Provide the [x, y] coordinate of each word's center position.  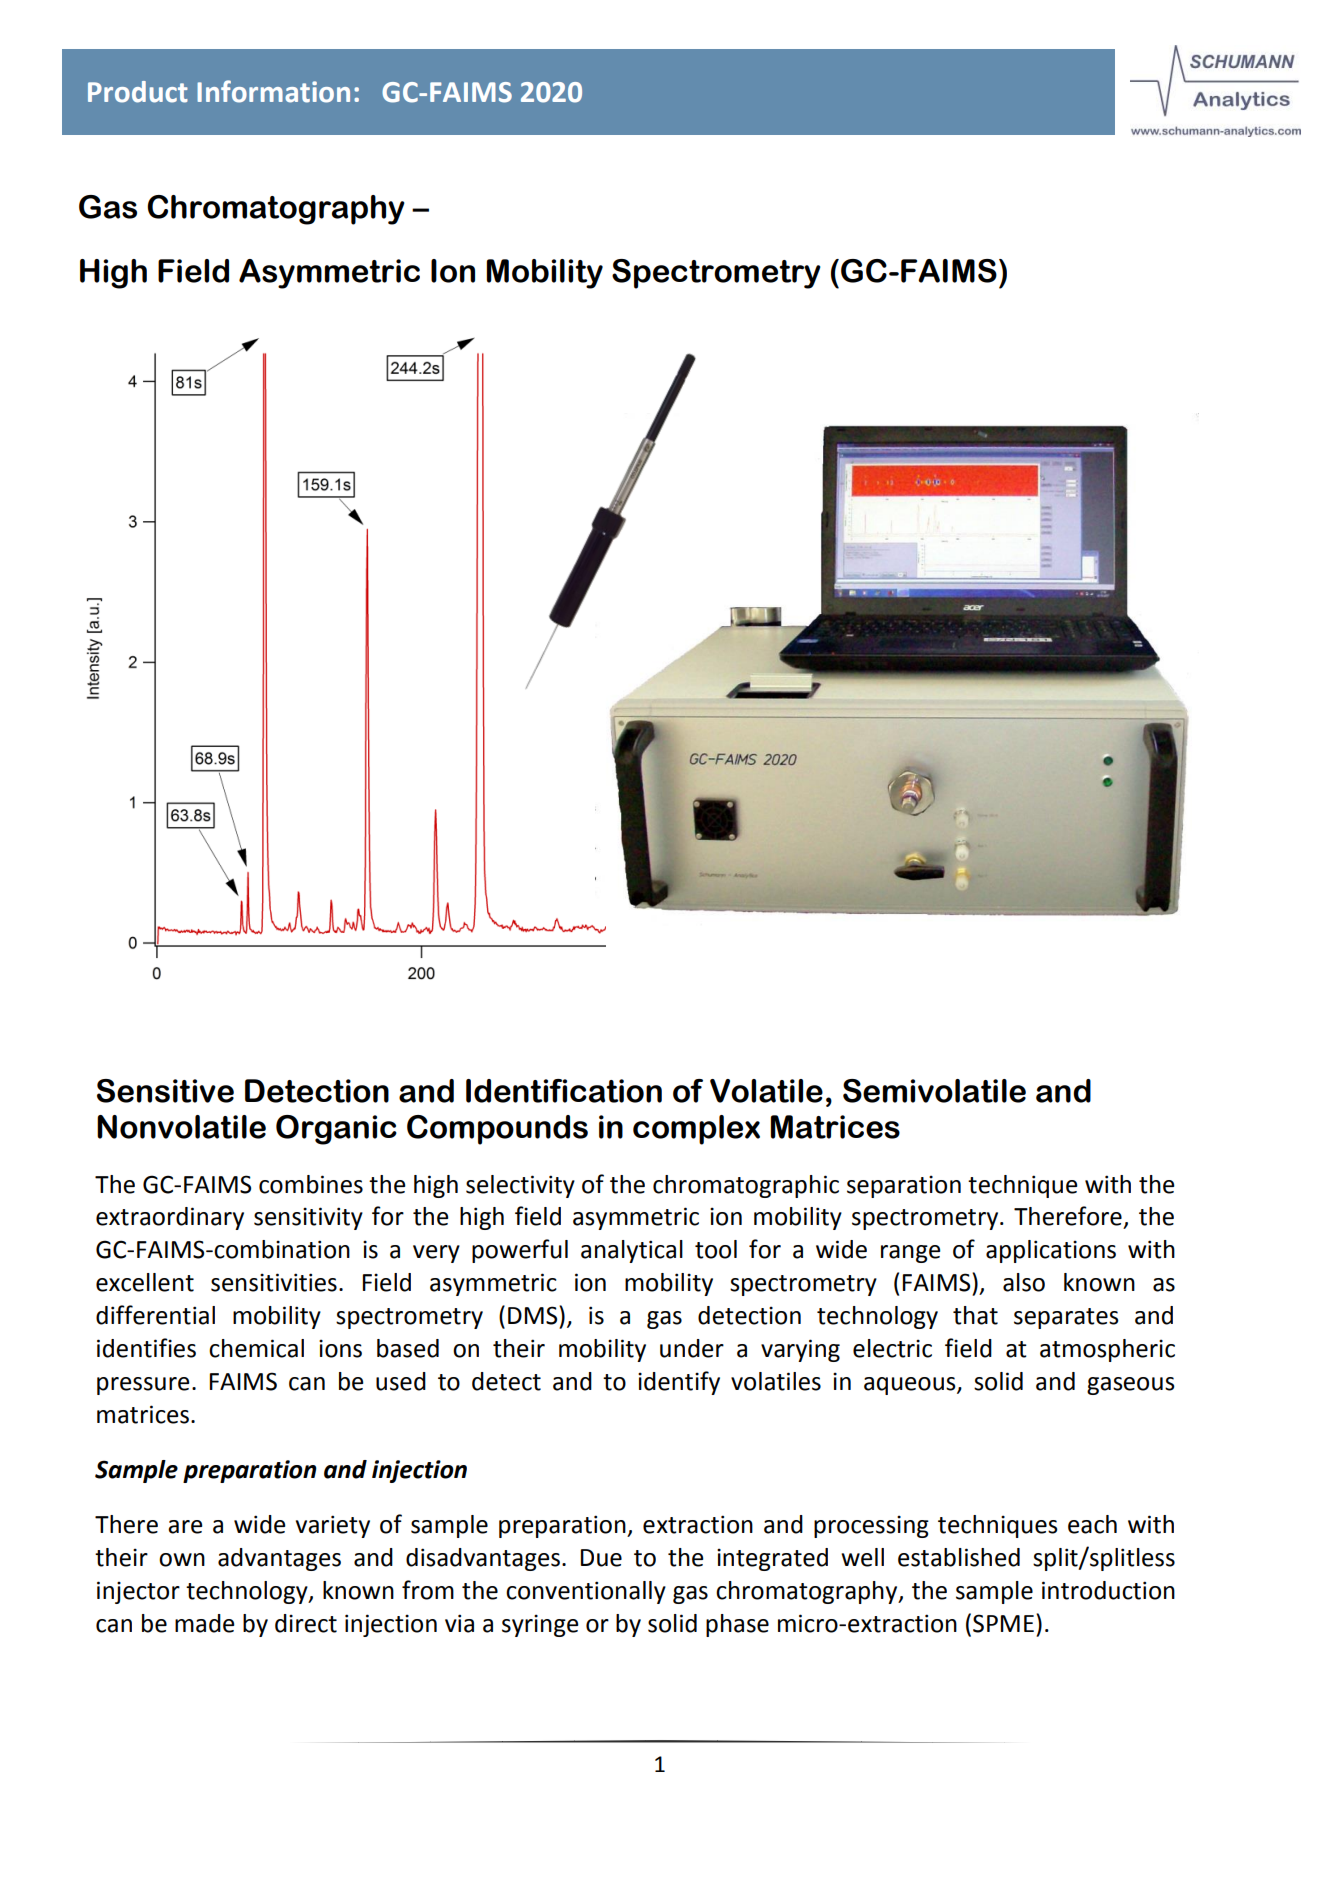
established [959, 1557]
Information [273, 91]
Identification [564, 1091]
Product [138, 92]
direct [306, 1623]
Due [601, 1558]
